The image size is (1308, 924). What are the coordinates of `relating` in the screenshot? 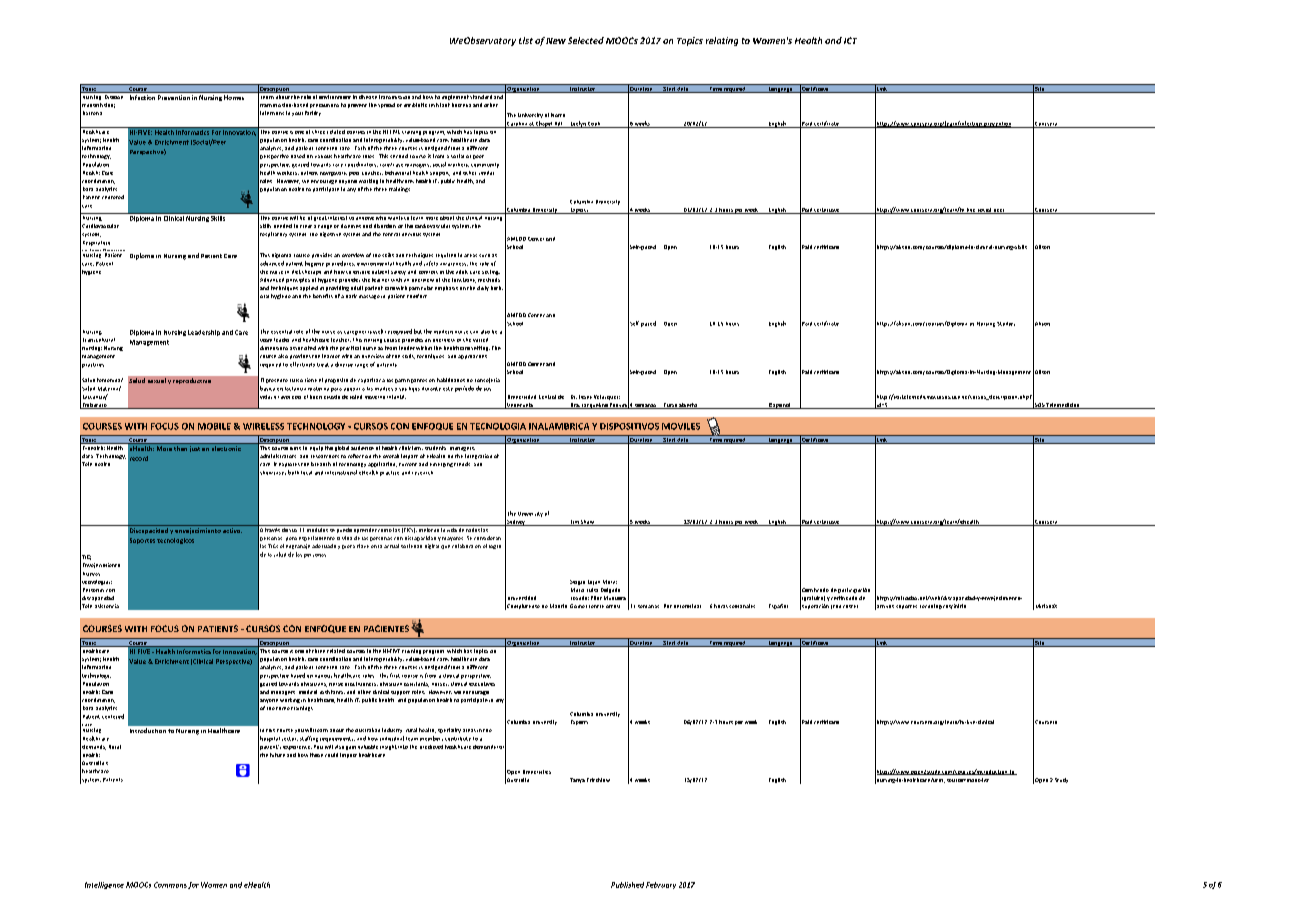 It's located at (722, 41).
